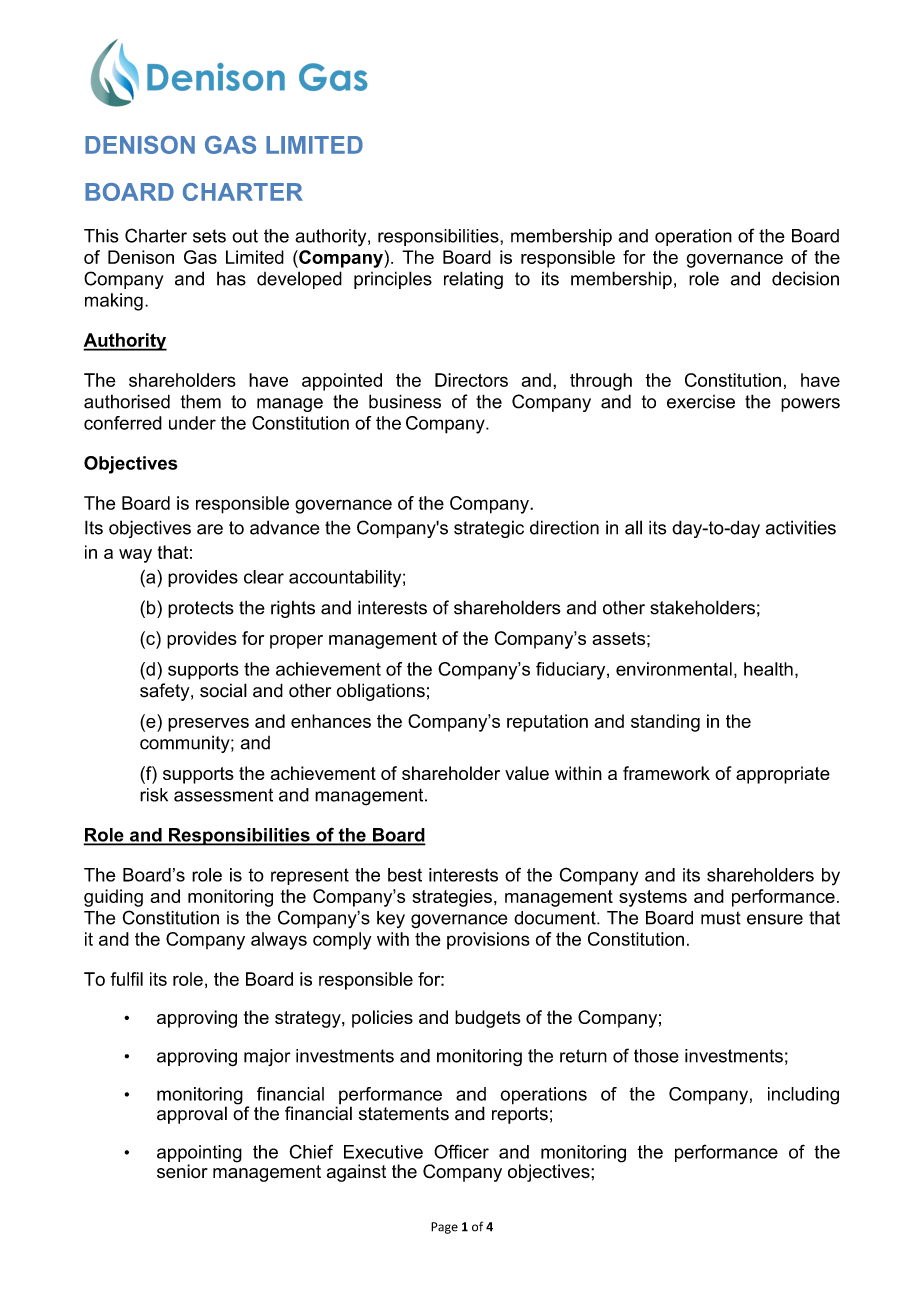  I want to click on strategies, so click(452, 898).
